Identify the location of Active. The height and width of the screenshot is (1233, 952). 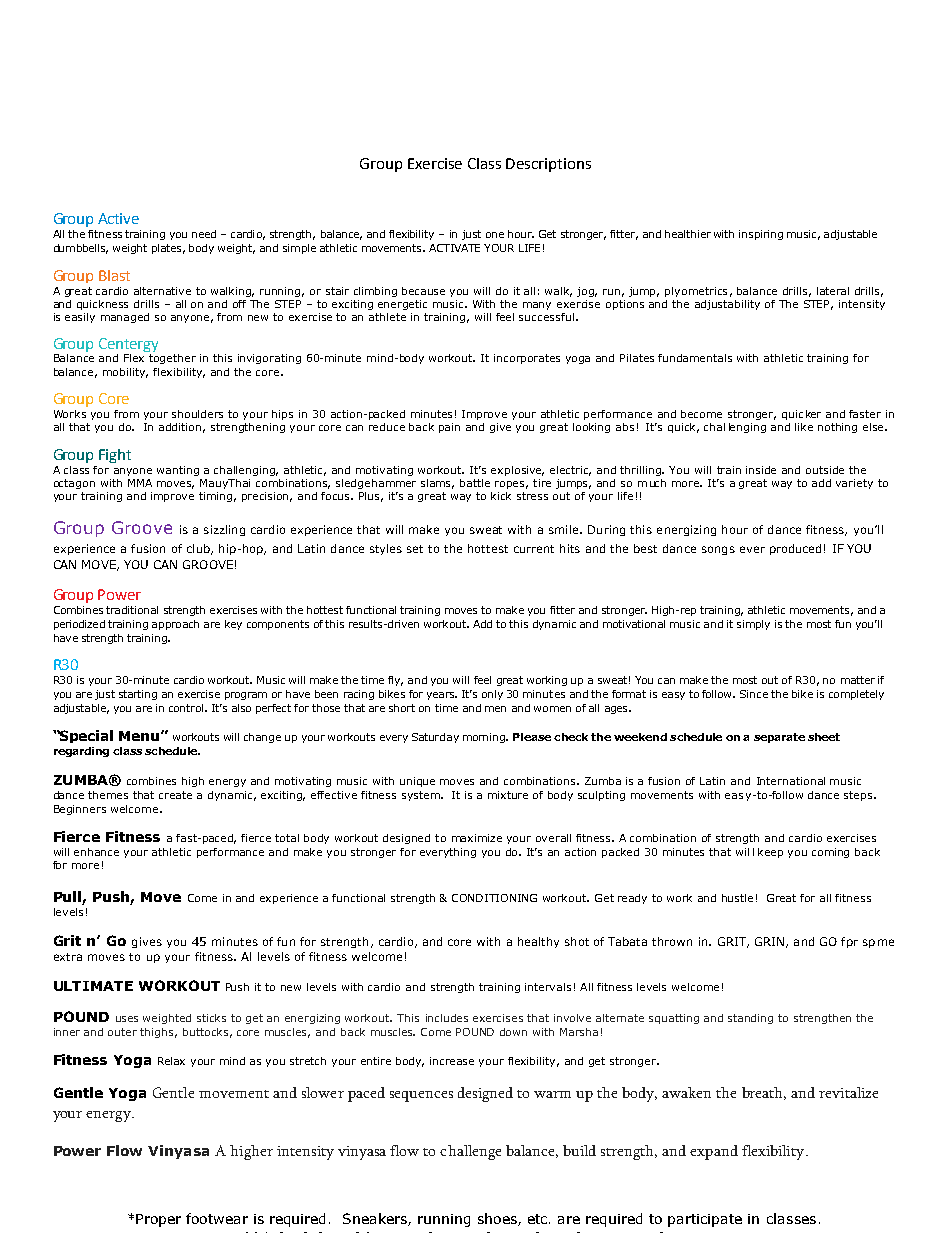
(118, 218).
